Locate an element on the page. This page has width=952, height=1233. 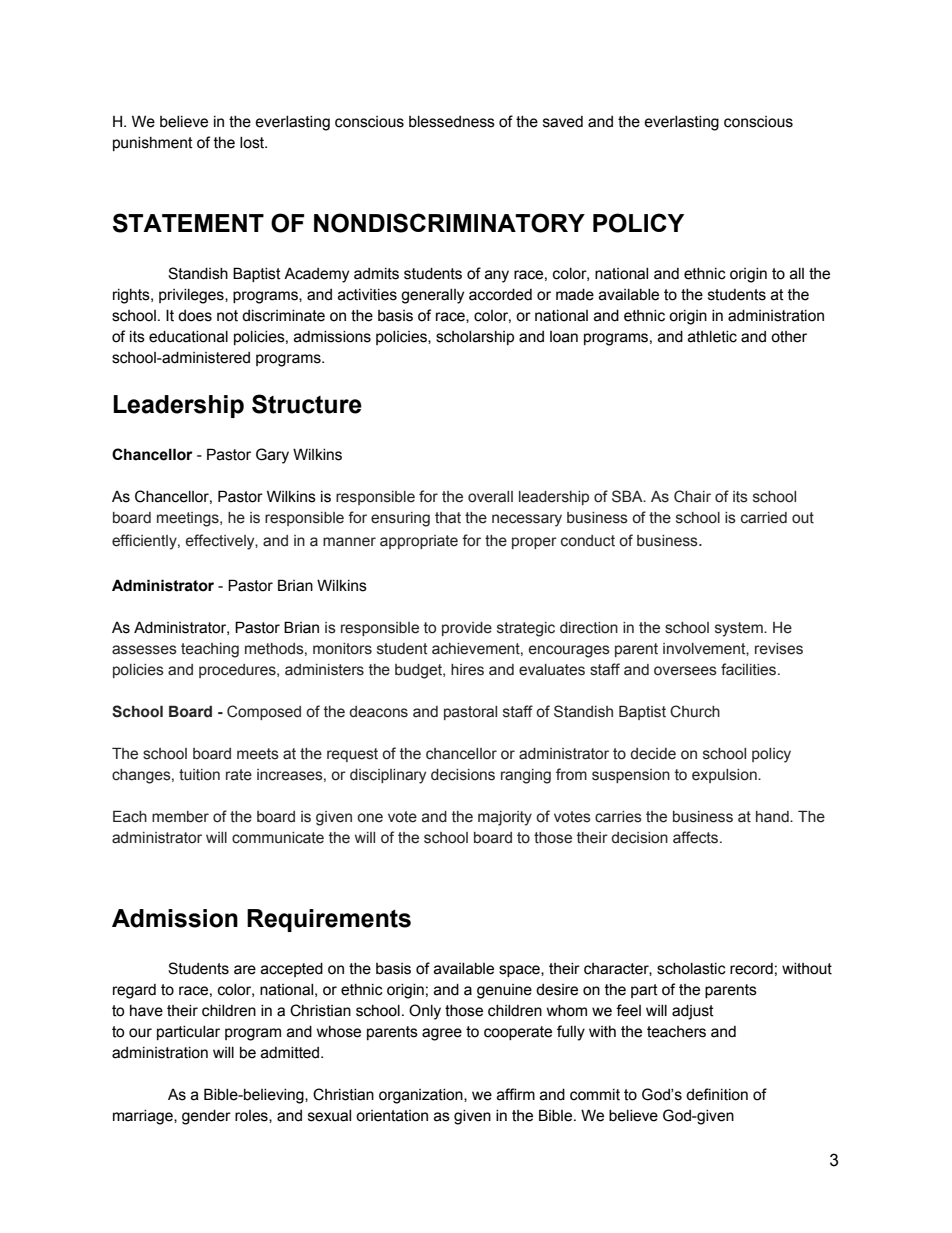
assesses is located at coordinates (144, 650).
